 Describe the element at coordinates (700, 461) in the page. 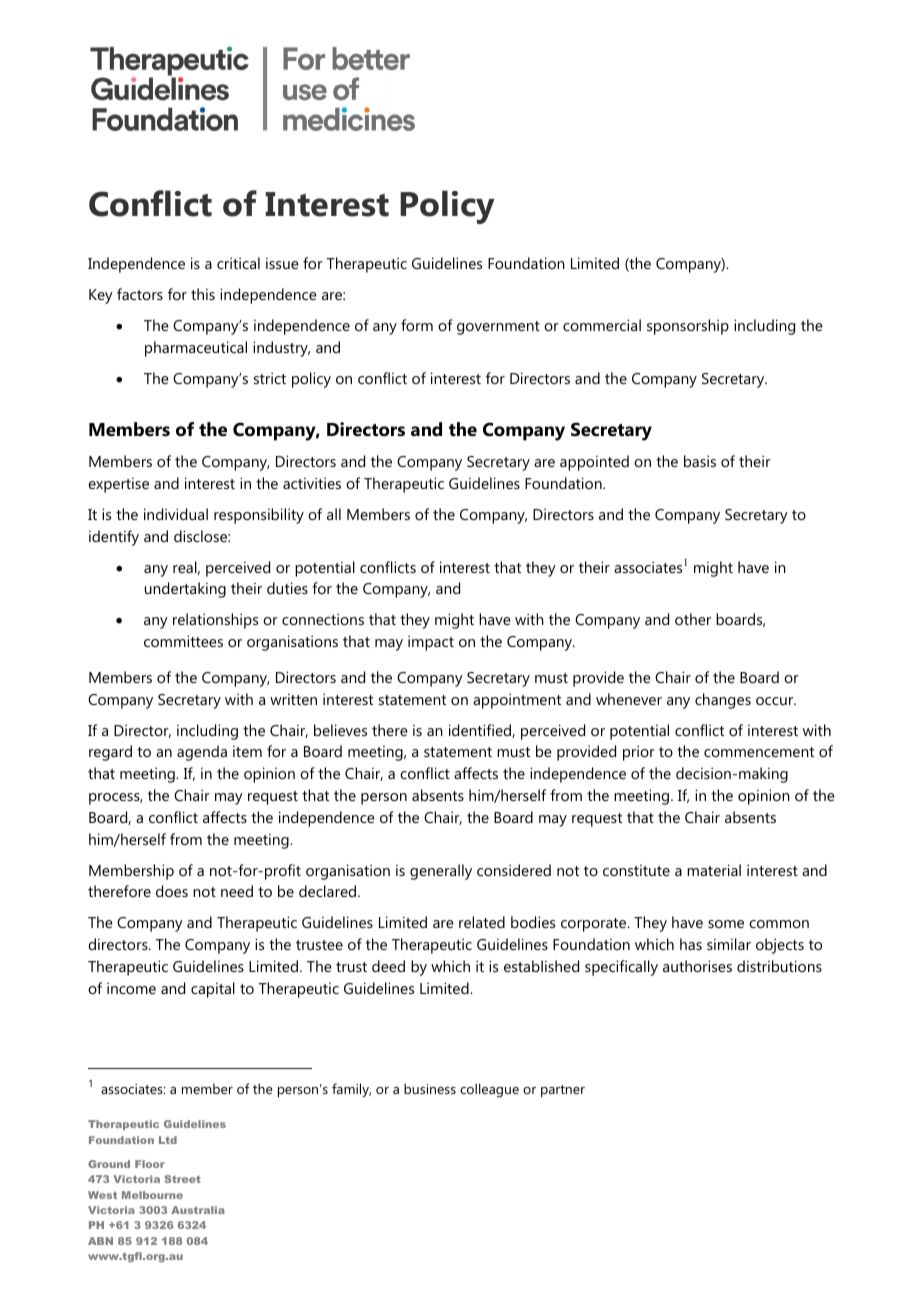

I see `basis` at that location.
